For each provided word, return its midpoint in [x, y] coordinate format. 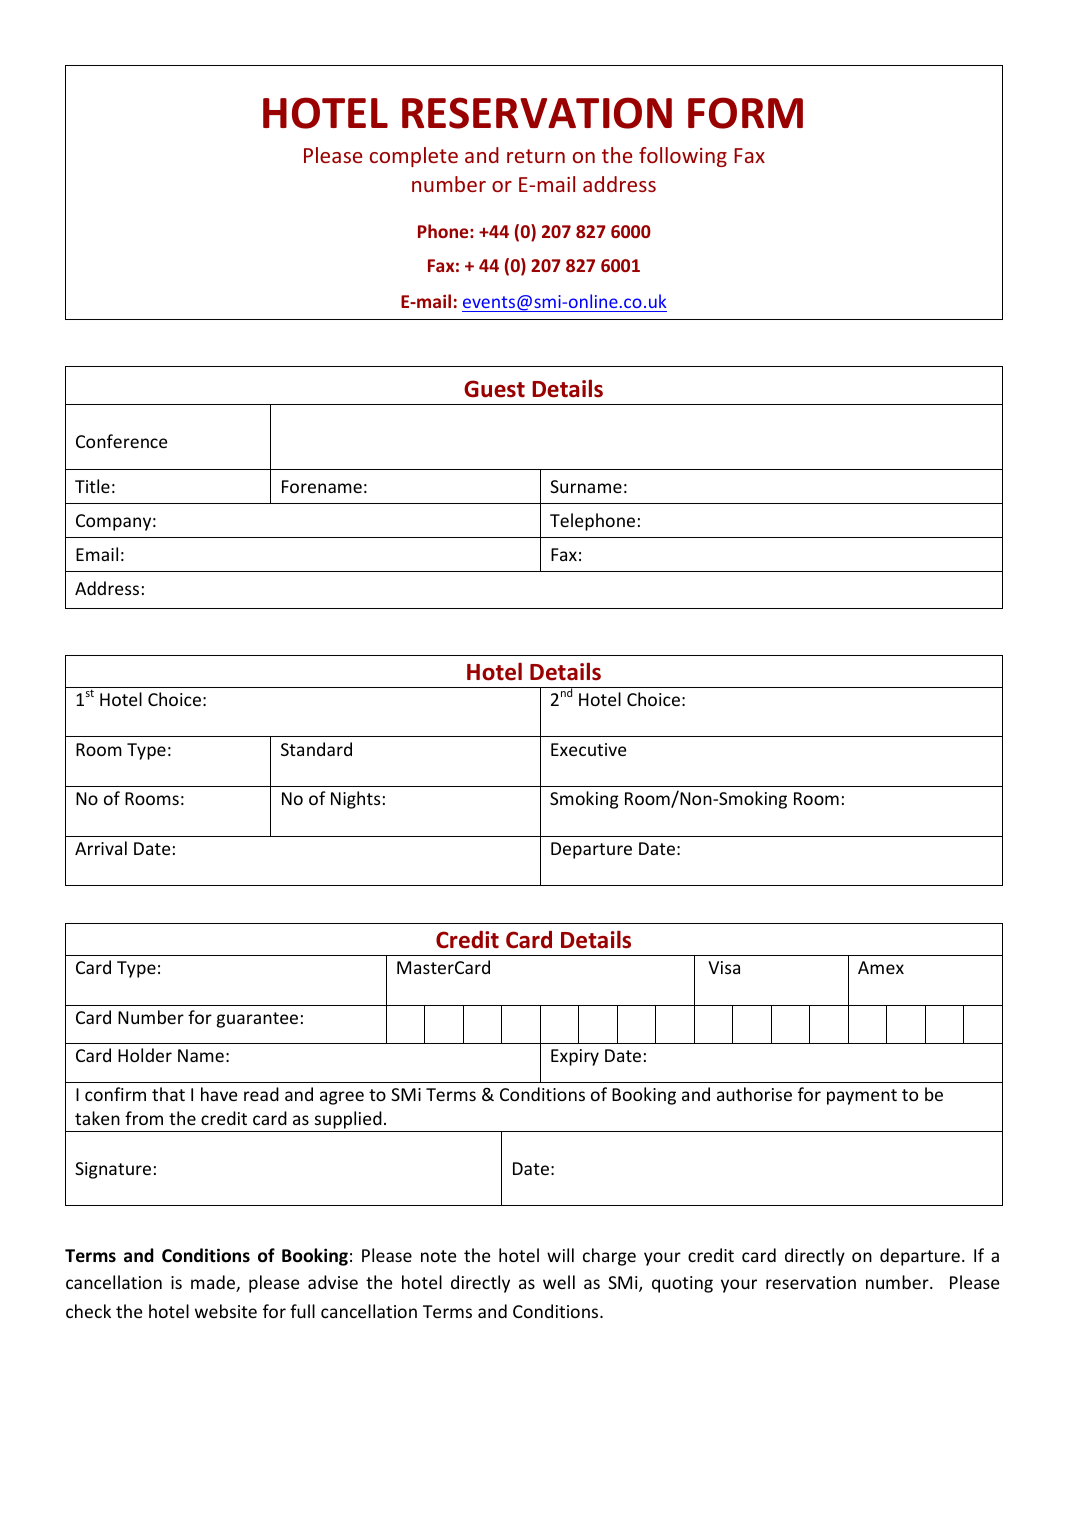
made [214, 1283]
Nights [355, 800]
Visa [724, 967]
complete [414, 157]
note [438, 1256]
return [536, 156]
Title [92, 486]
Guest [494, 389]
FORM [745, 113]
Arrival [101, 848]
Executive [588, 749]
